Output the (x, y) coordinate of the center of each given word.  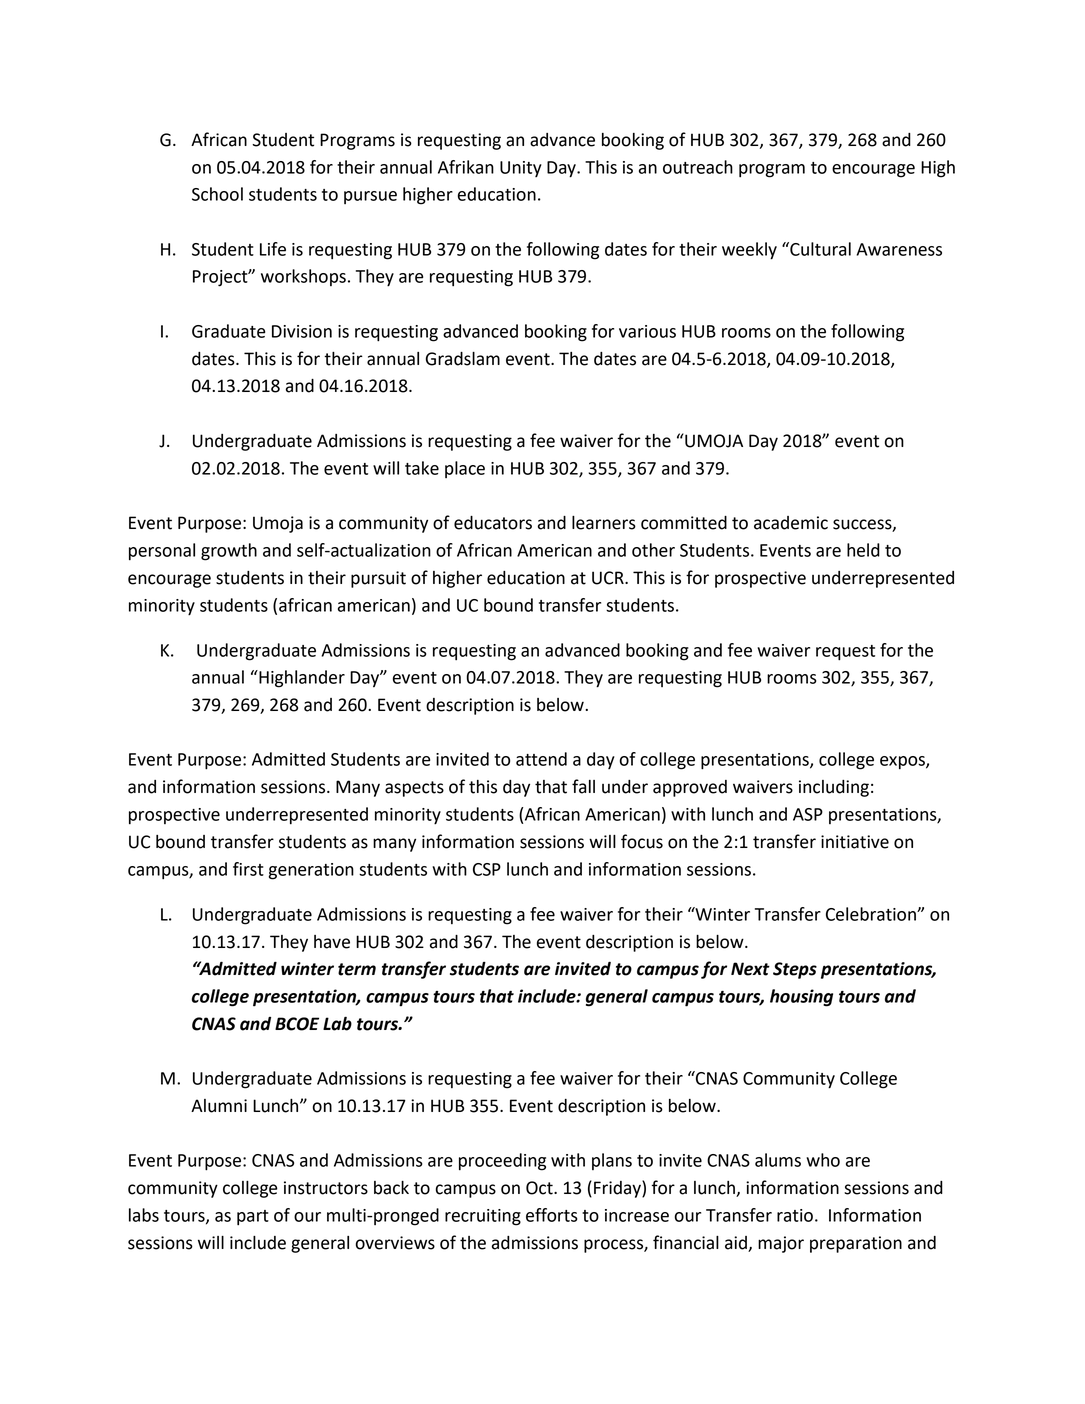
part (253, 1218)
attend (541, 759)
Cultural (819, 249)
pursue (370, 197)
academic (791, 523)
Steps (795, 970)
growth (229, 552)
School (217, 194)
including (834, 788)
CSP (487, 869)
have (332, 942)
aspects (414, 789)
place (465, 469)
